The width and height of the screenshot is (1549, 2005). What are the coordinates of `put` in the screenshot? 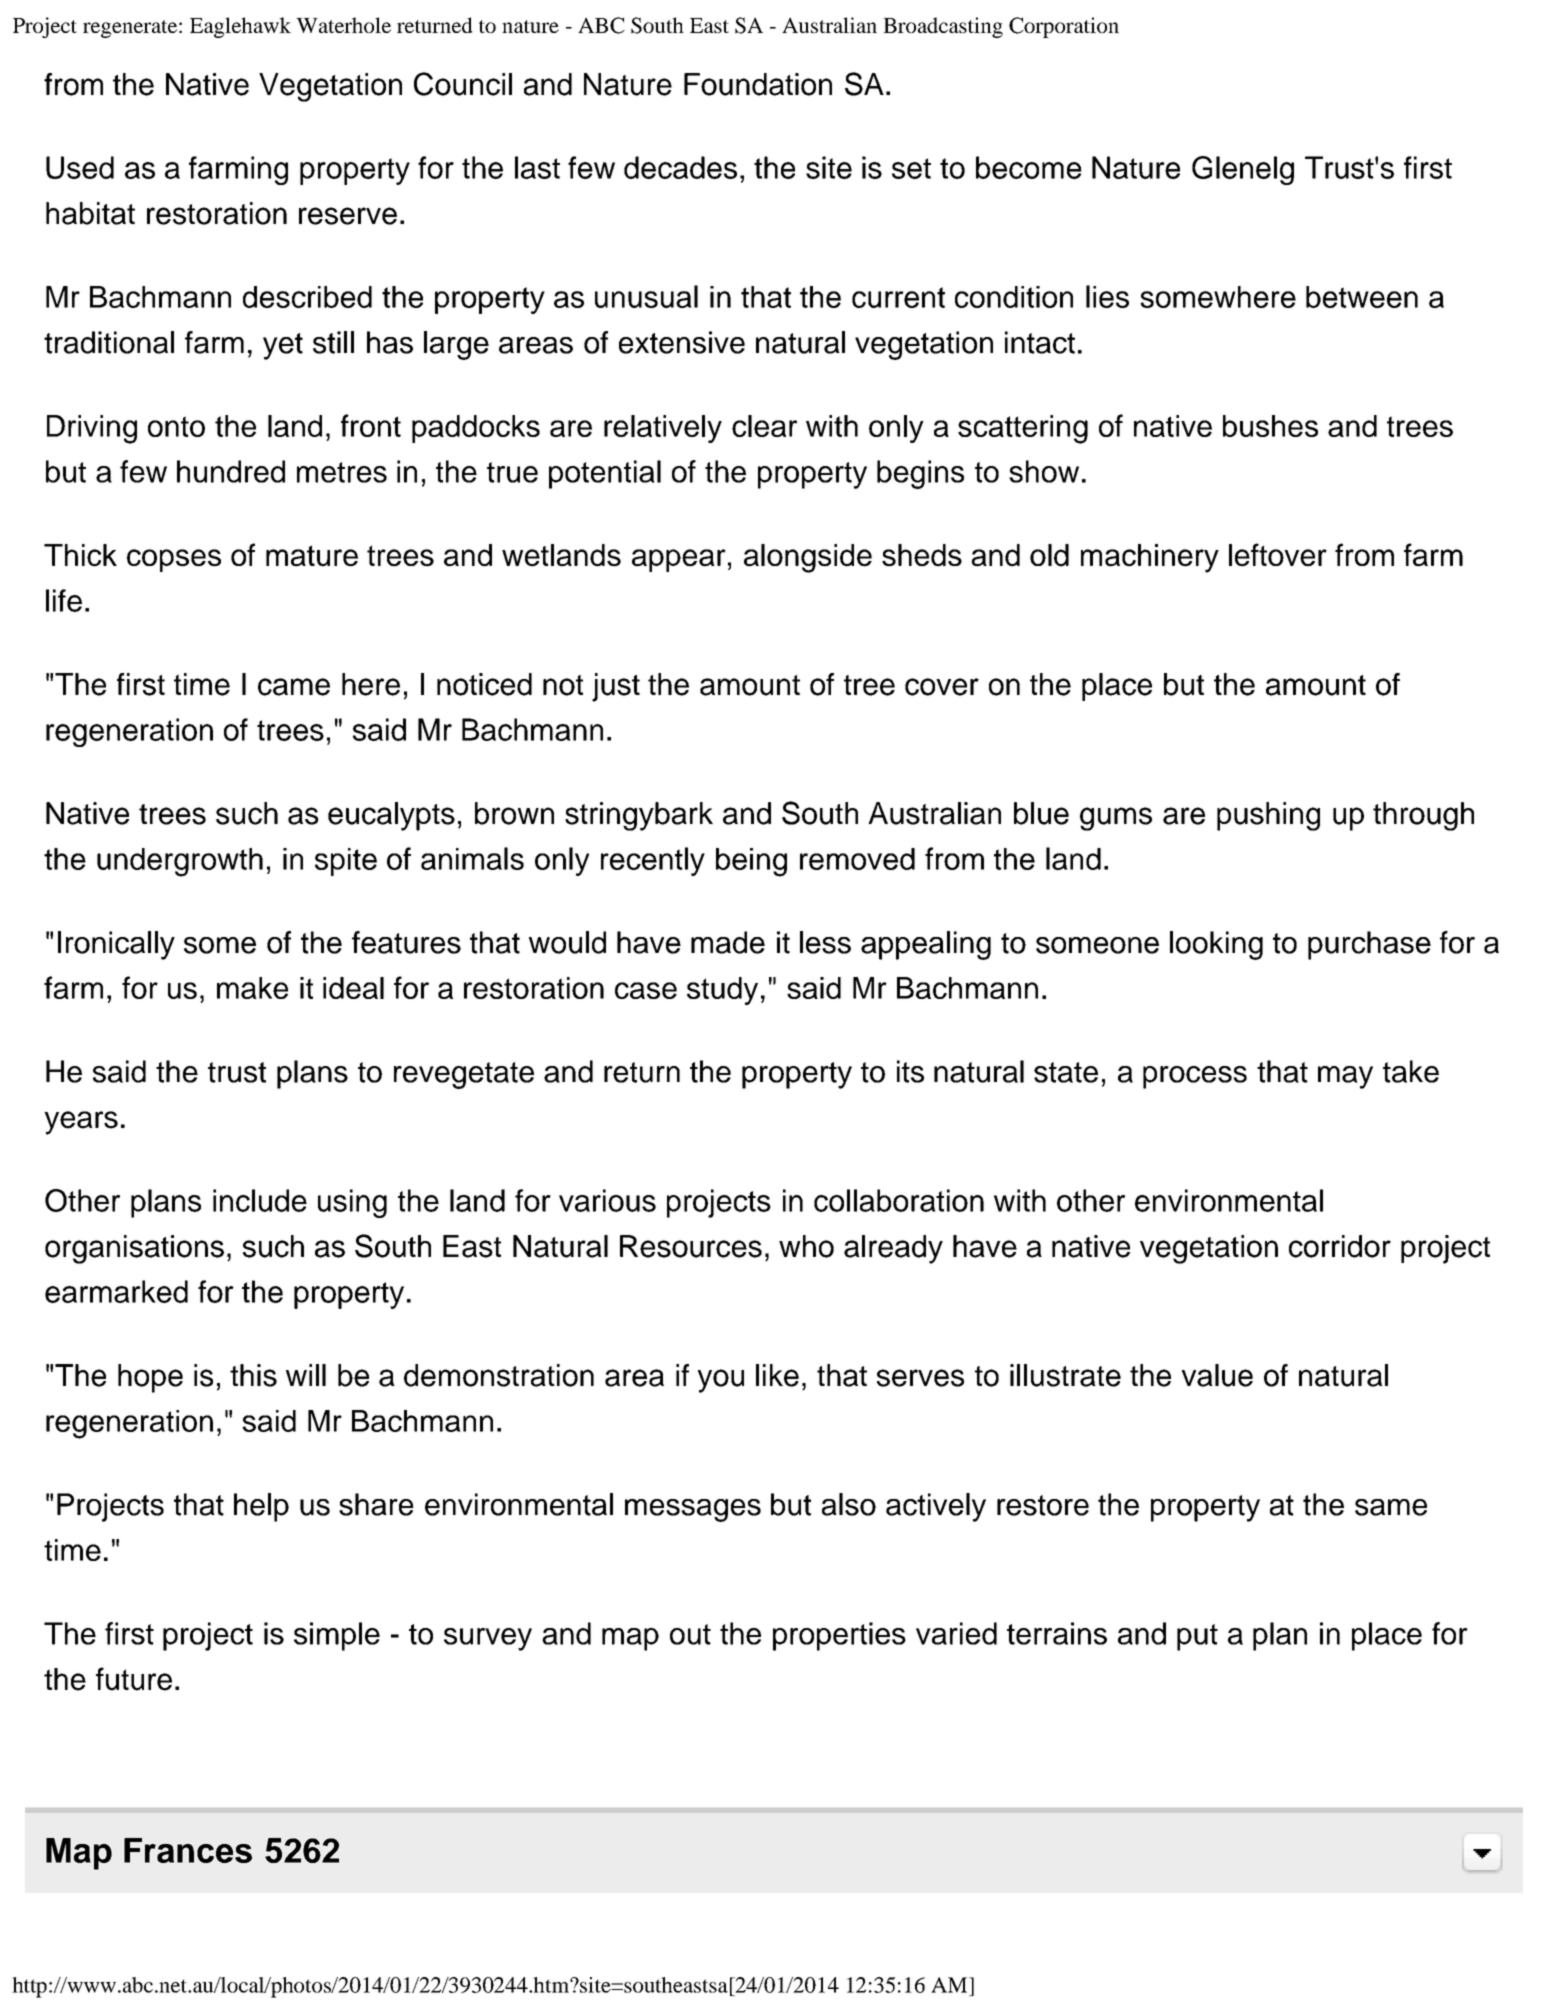 It's located at (1197, 1637).
